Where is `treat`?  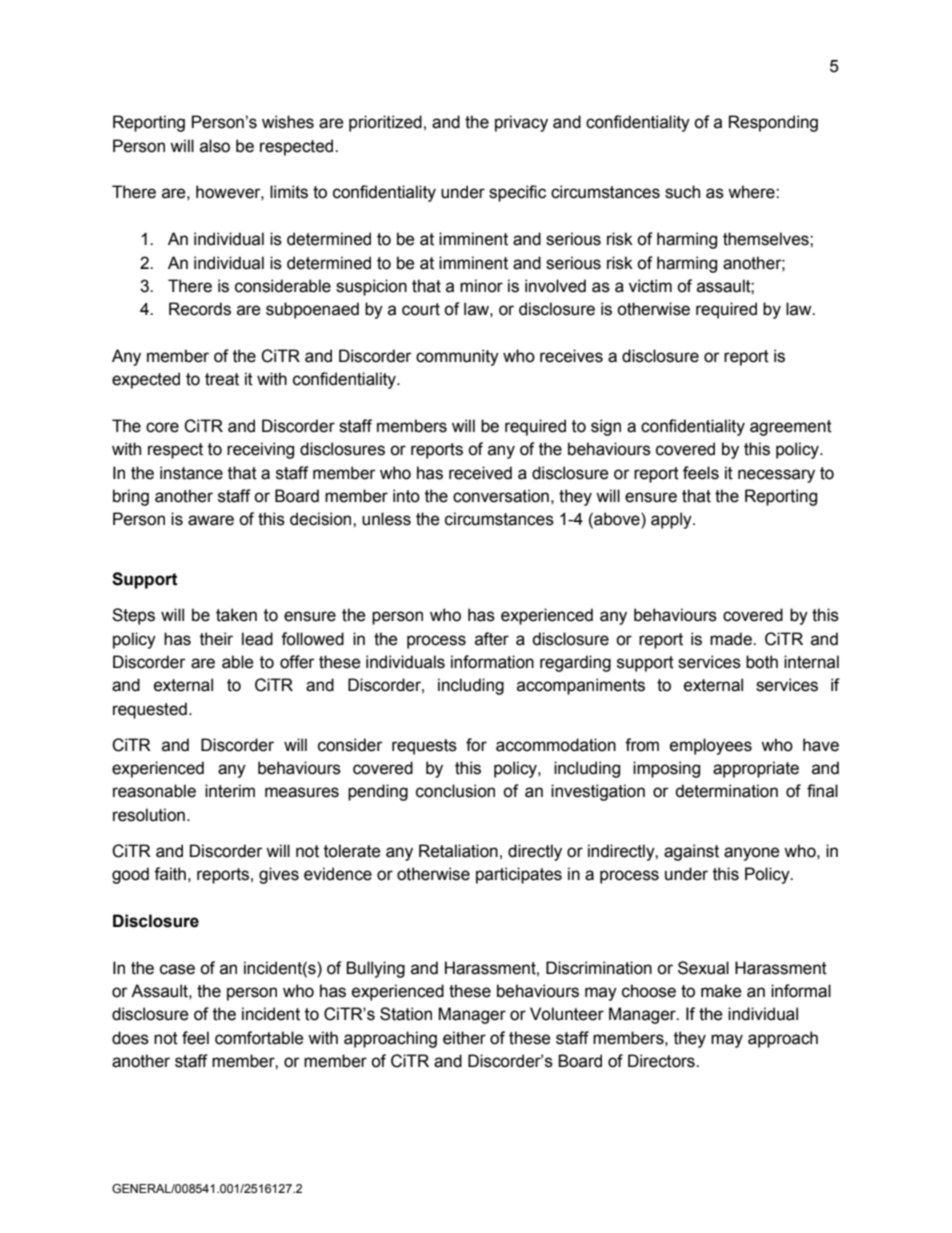 treat is located at coordinates (222, 379).
